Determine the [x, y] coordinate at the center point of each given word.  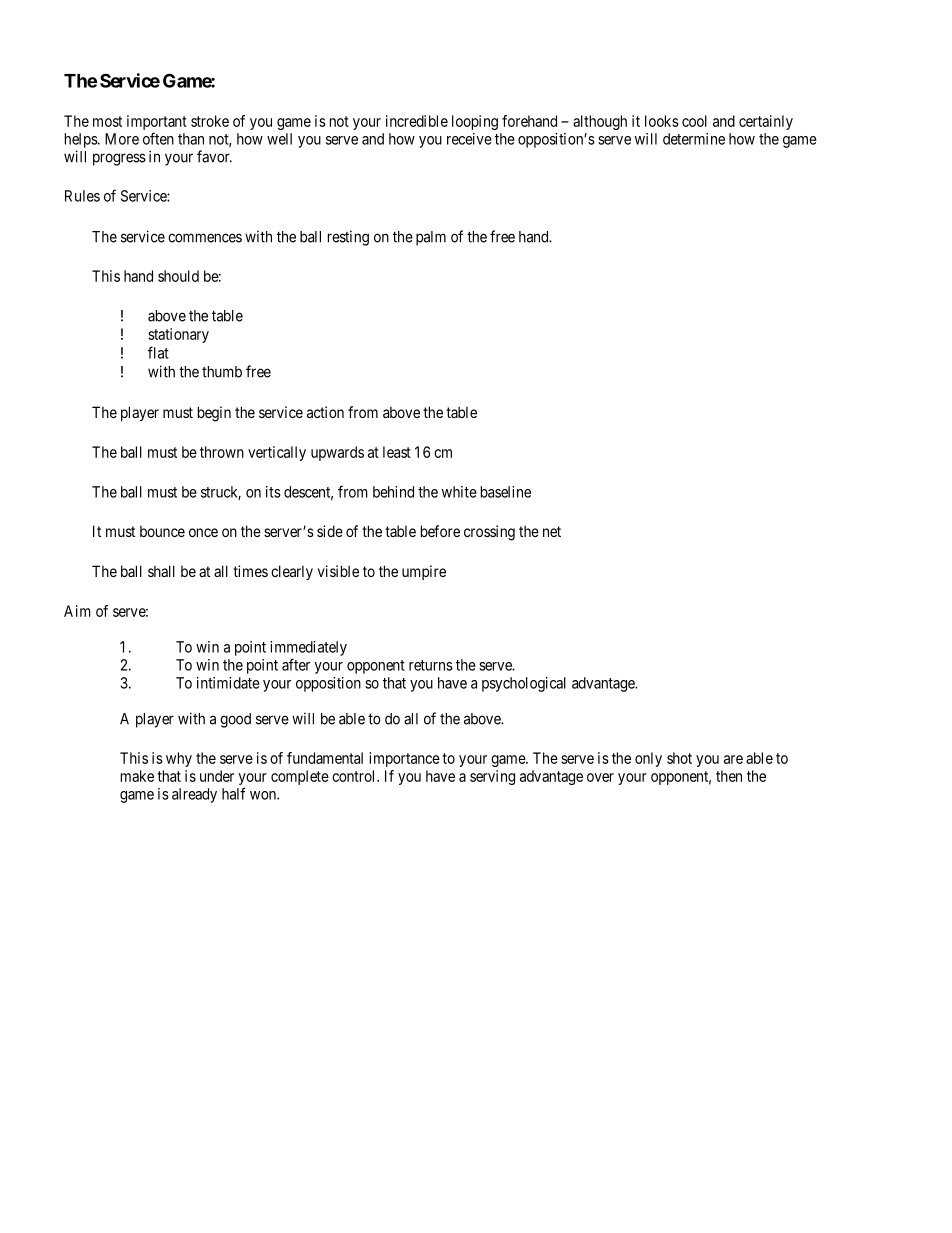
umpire [424, 572]
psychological [524, 684]
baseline [506, 492]
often [158, 138]
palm [431, 238]
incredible [417, 121]
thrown [222, 452]
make [137, 776]
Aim [77, 611]
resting [348, 238]
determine [694, 139]
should [178, 276]
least [397, 452]
